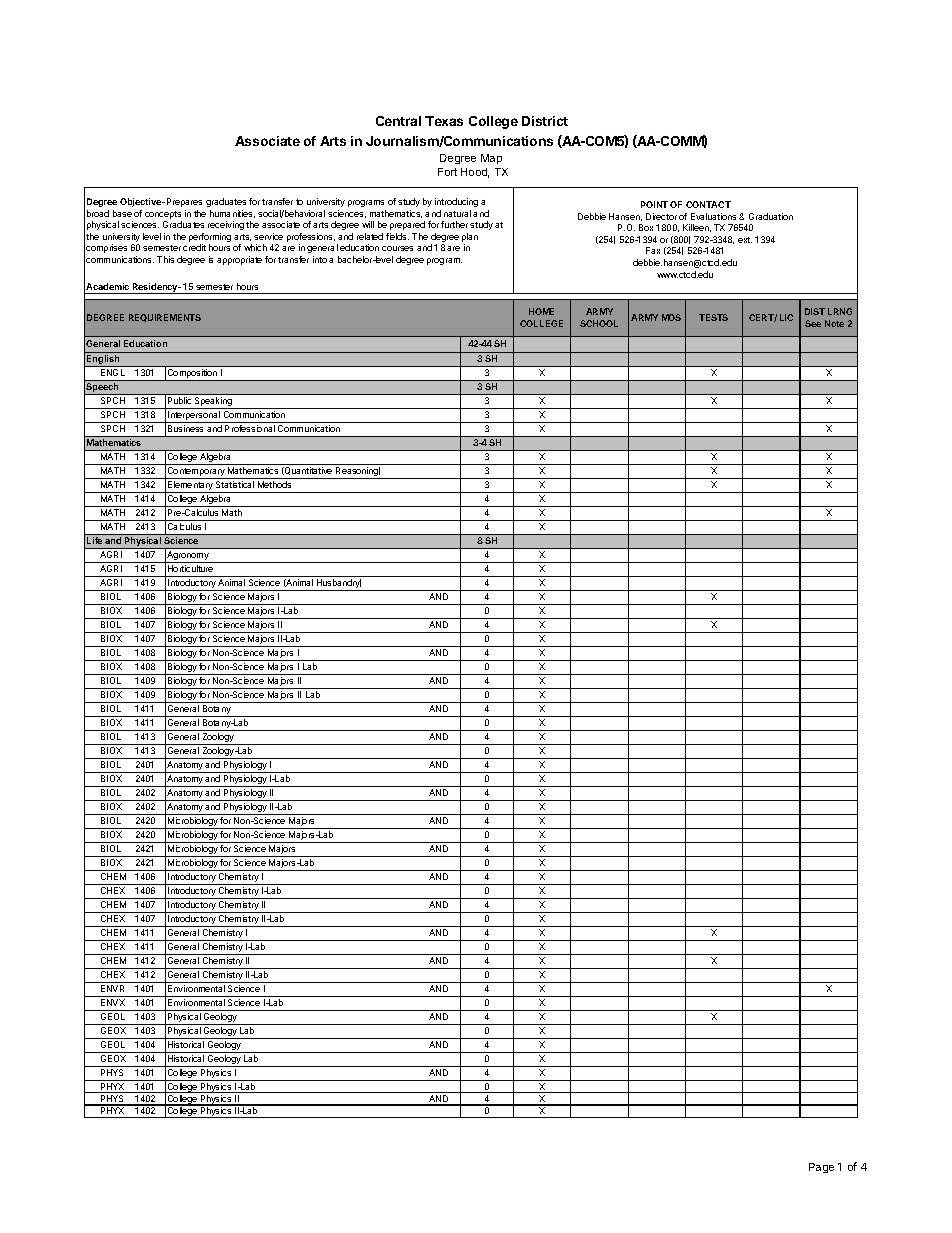  I want to click on Reasoning, so click(357, 473).
